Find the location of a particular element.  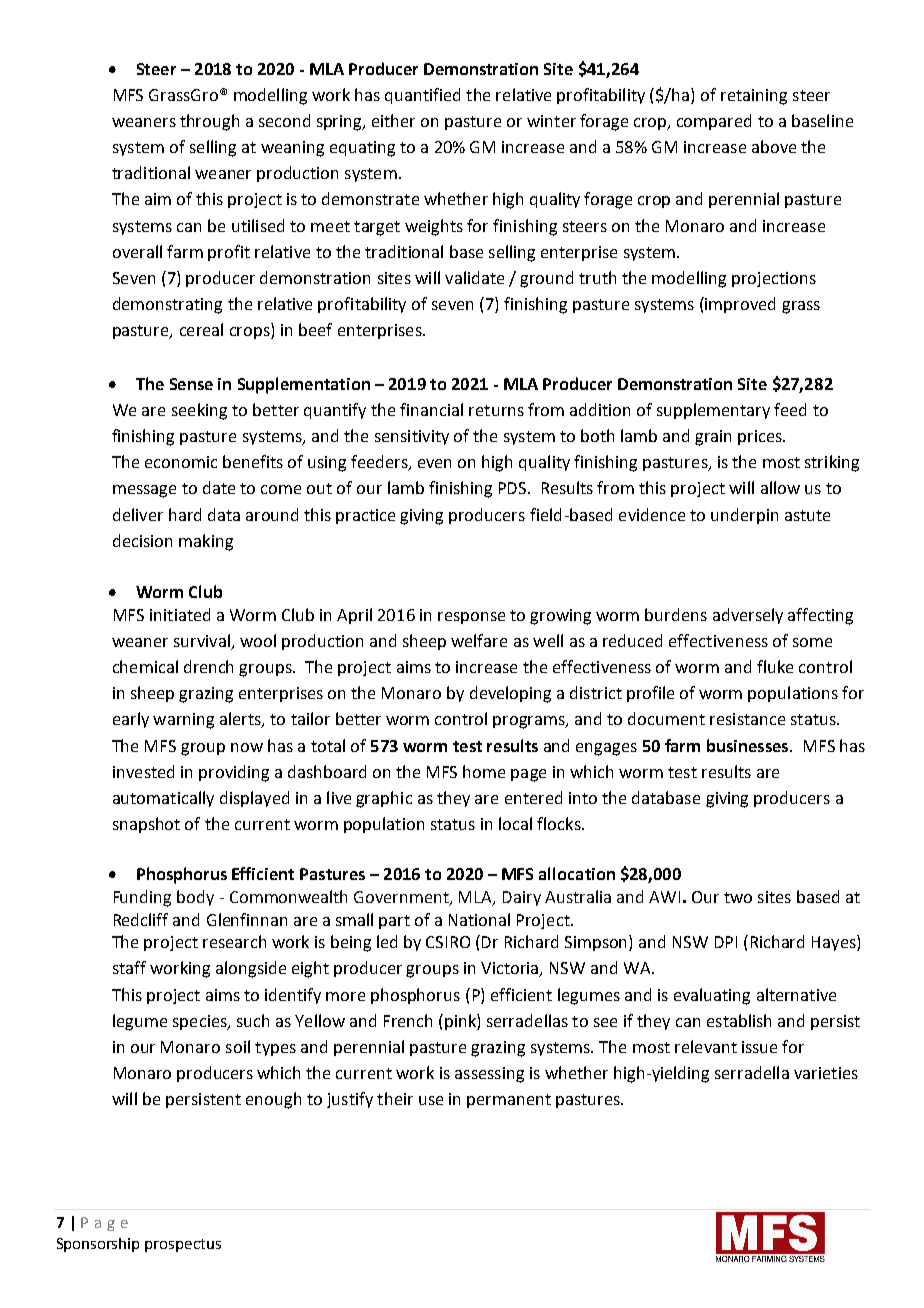

welfare is located at coordinates (479, 640).
